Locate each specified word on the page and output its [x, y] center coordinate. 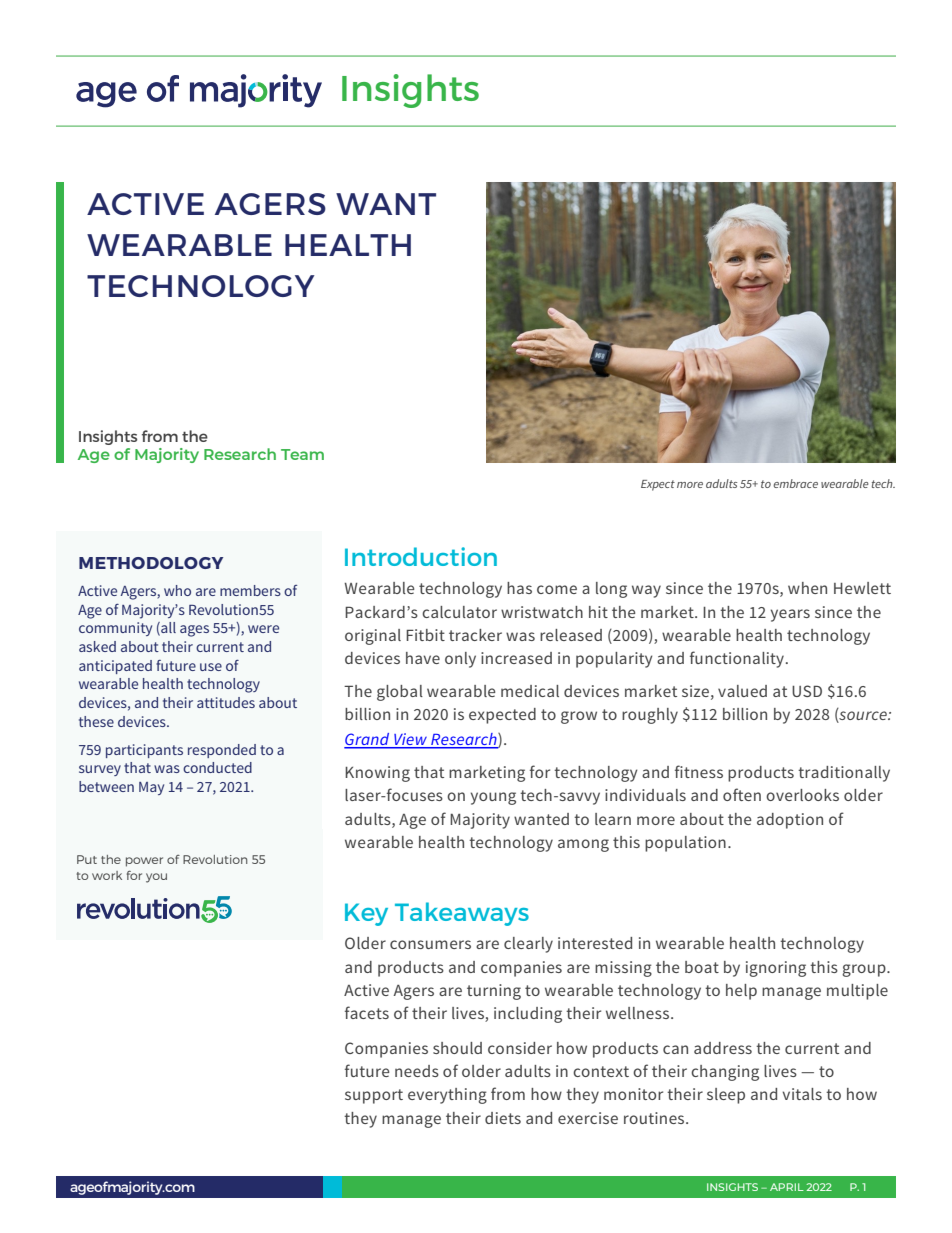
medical [530, 691]
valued [742, 691]
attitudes [226, 702]
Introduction [421, 556]
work [107, 875]
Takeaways [462, 914]
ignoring [776, 969]
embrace [795, 483]
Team [302, 454]
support [374, 1096]
